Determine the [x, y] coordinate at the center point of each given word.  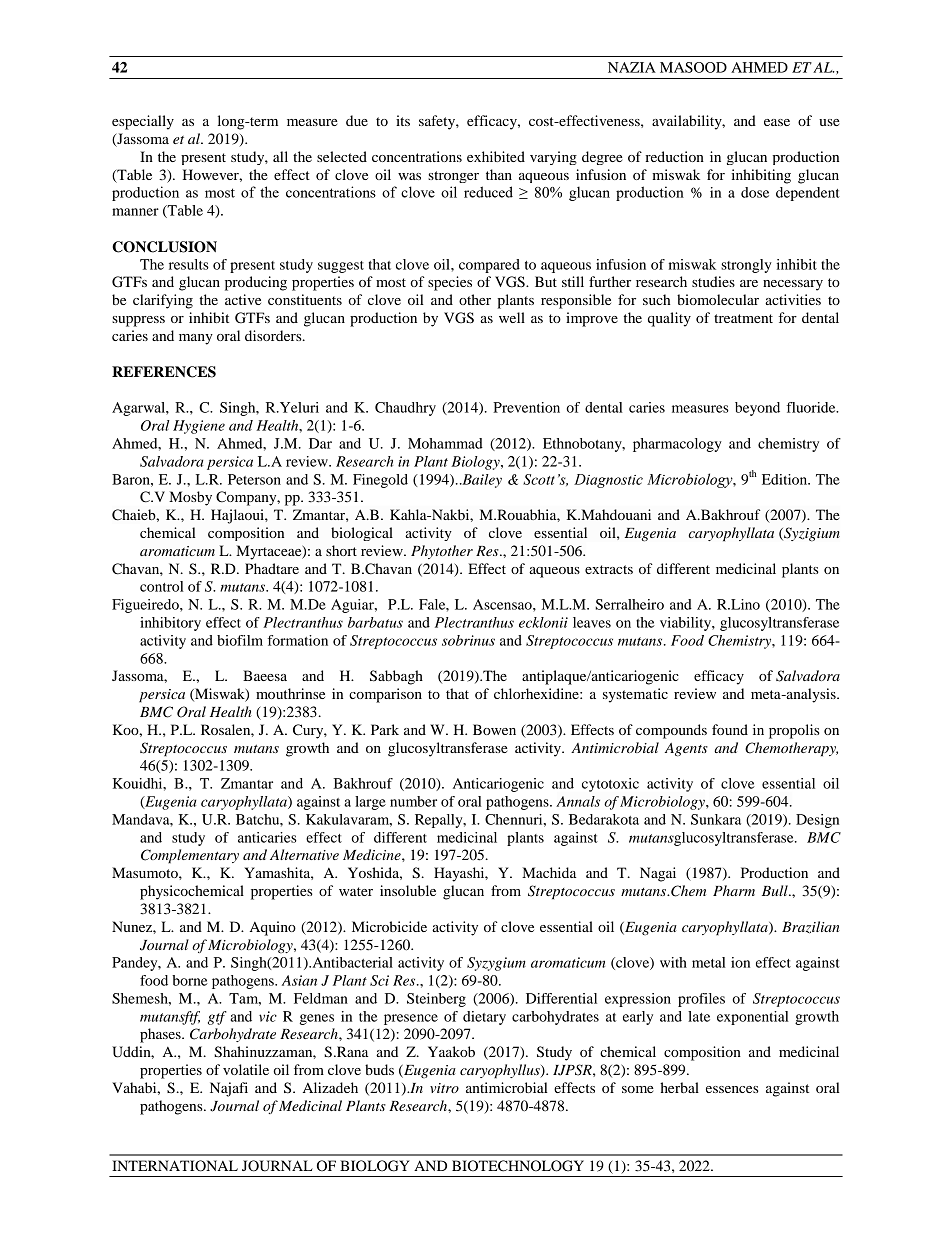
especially [143, 122]
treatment [743, 318]
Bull [776, 890]
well [512, 317]
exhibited [496, 156]
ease [777, 122]
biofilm [240, 640]
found [730, 729]
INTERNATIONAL [175, 1166]
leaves [592, 622]
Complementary [190, 856]
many [196, 339]
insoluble [408, 890]
